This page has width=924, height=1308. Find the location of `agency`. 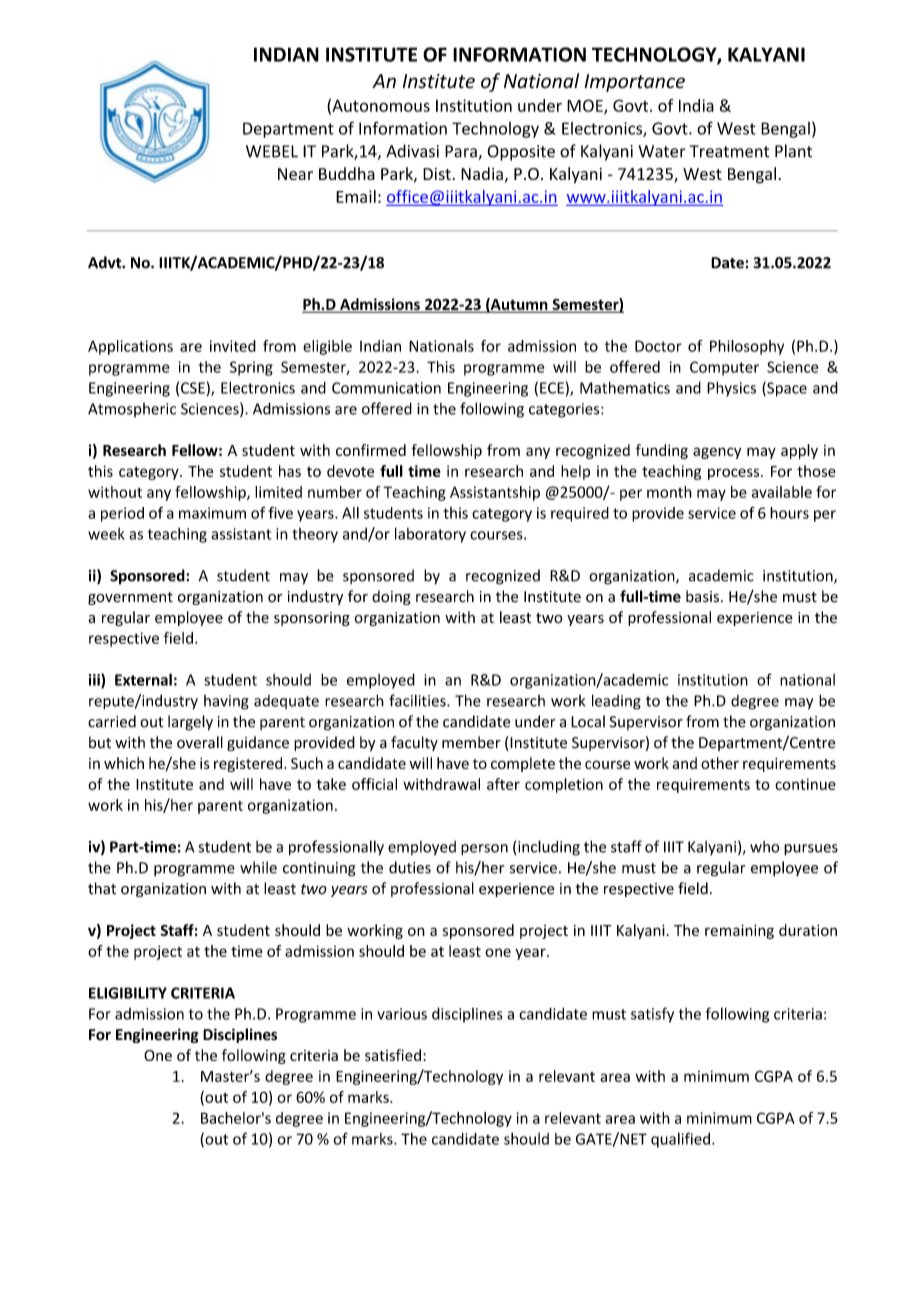

agency is located at coordinates (717, 453).
